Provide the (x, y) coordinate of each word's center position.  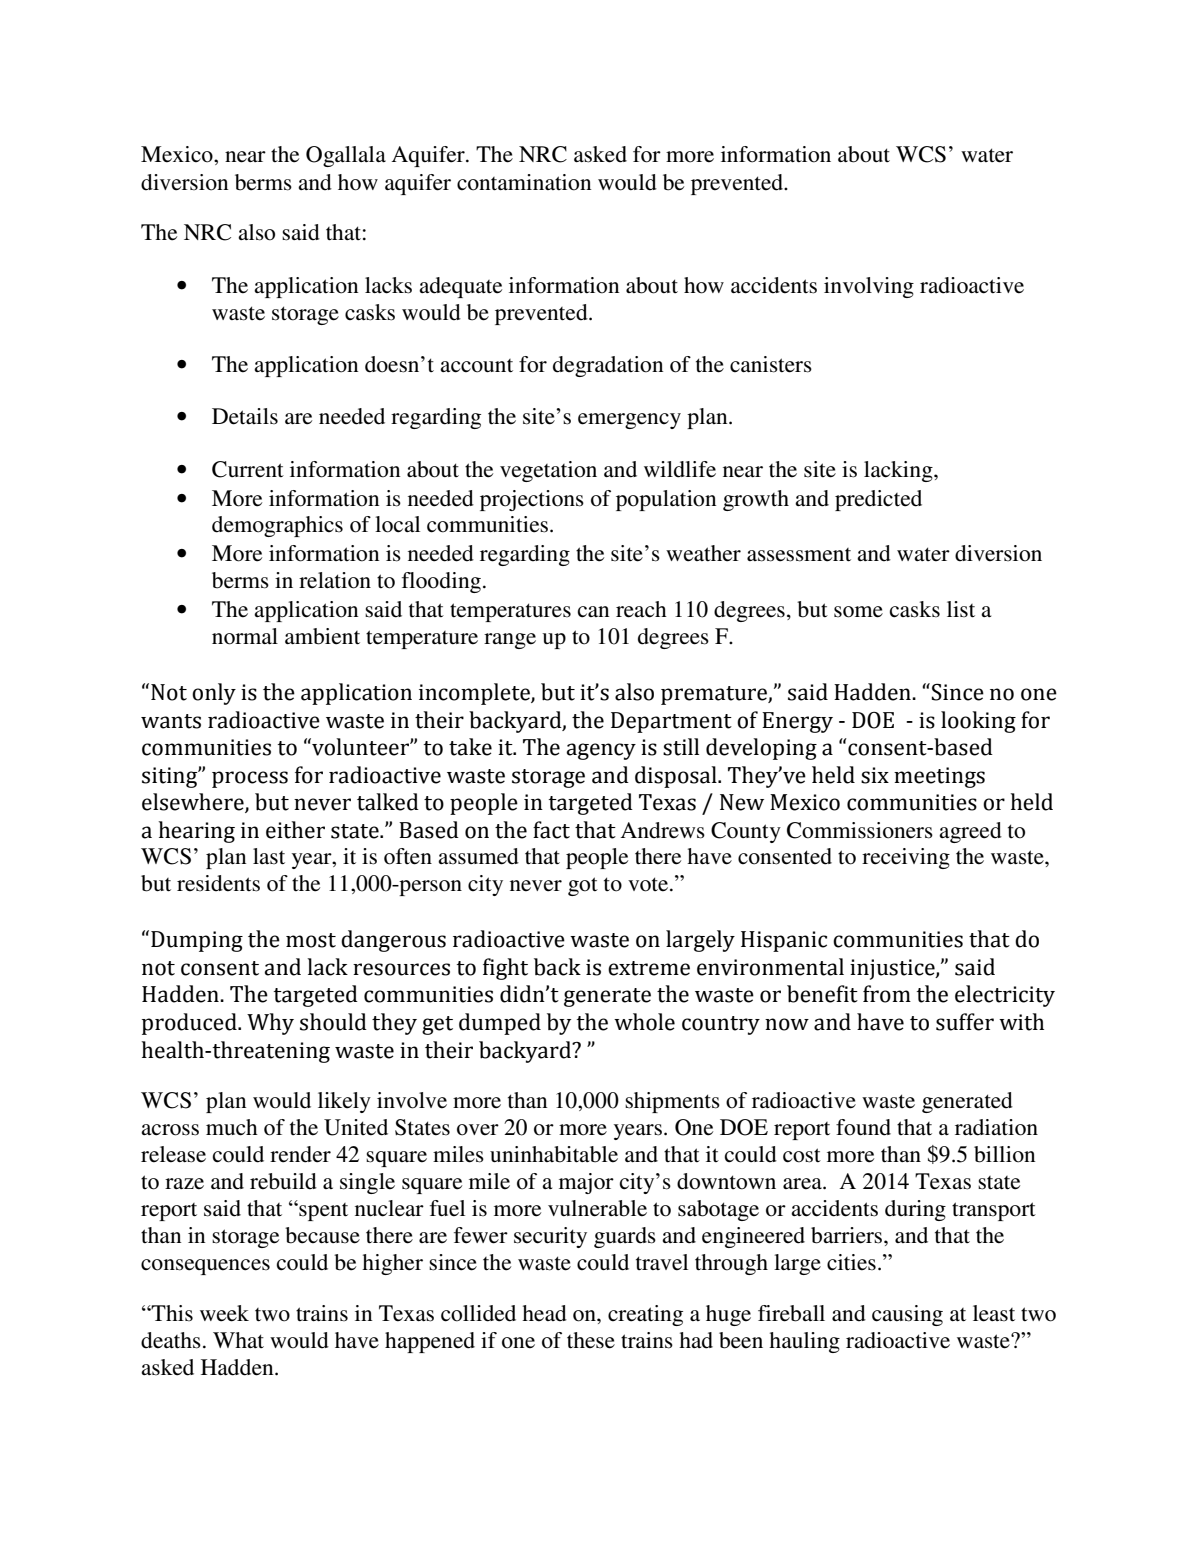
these (591, 1340)
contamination (524, 182)
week (224, 1313)
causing (907, 1315)
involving (869, 287)
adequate (460, 287)
